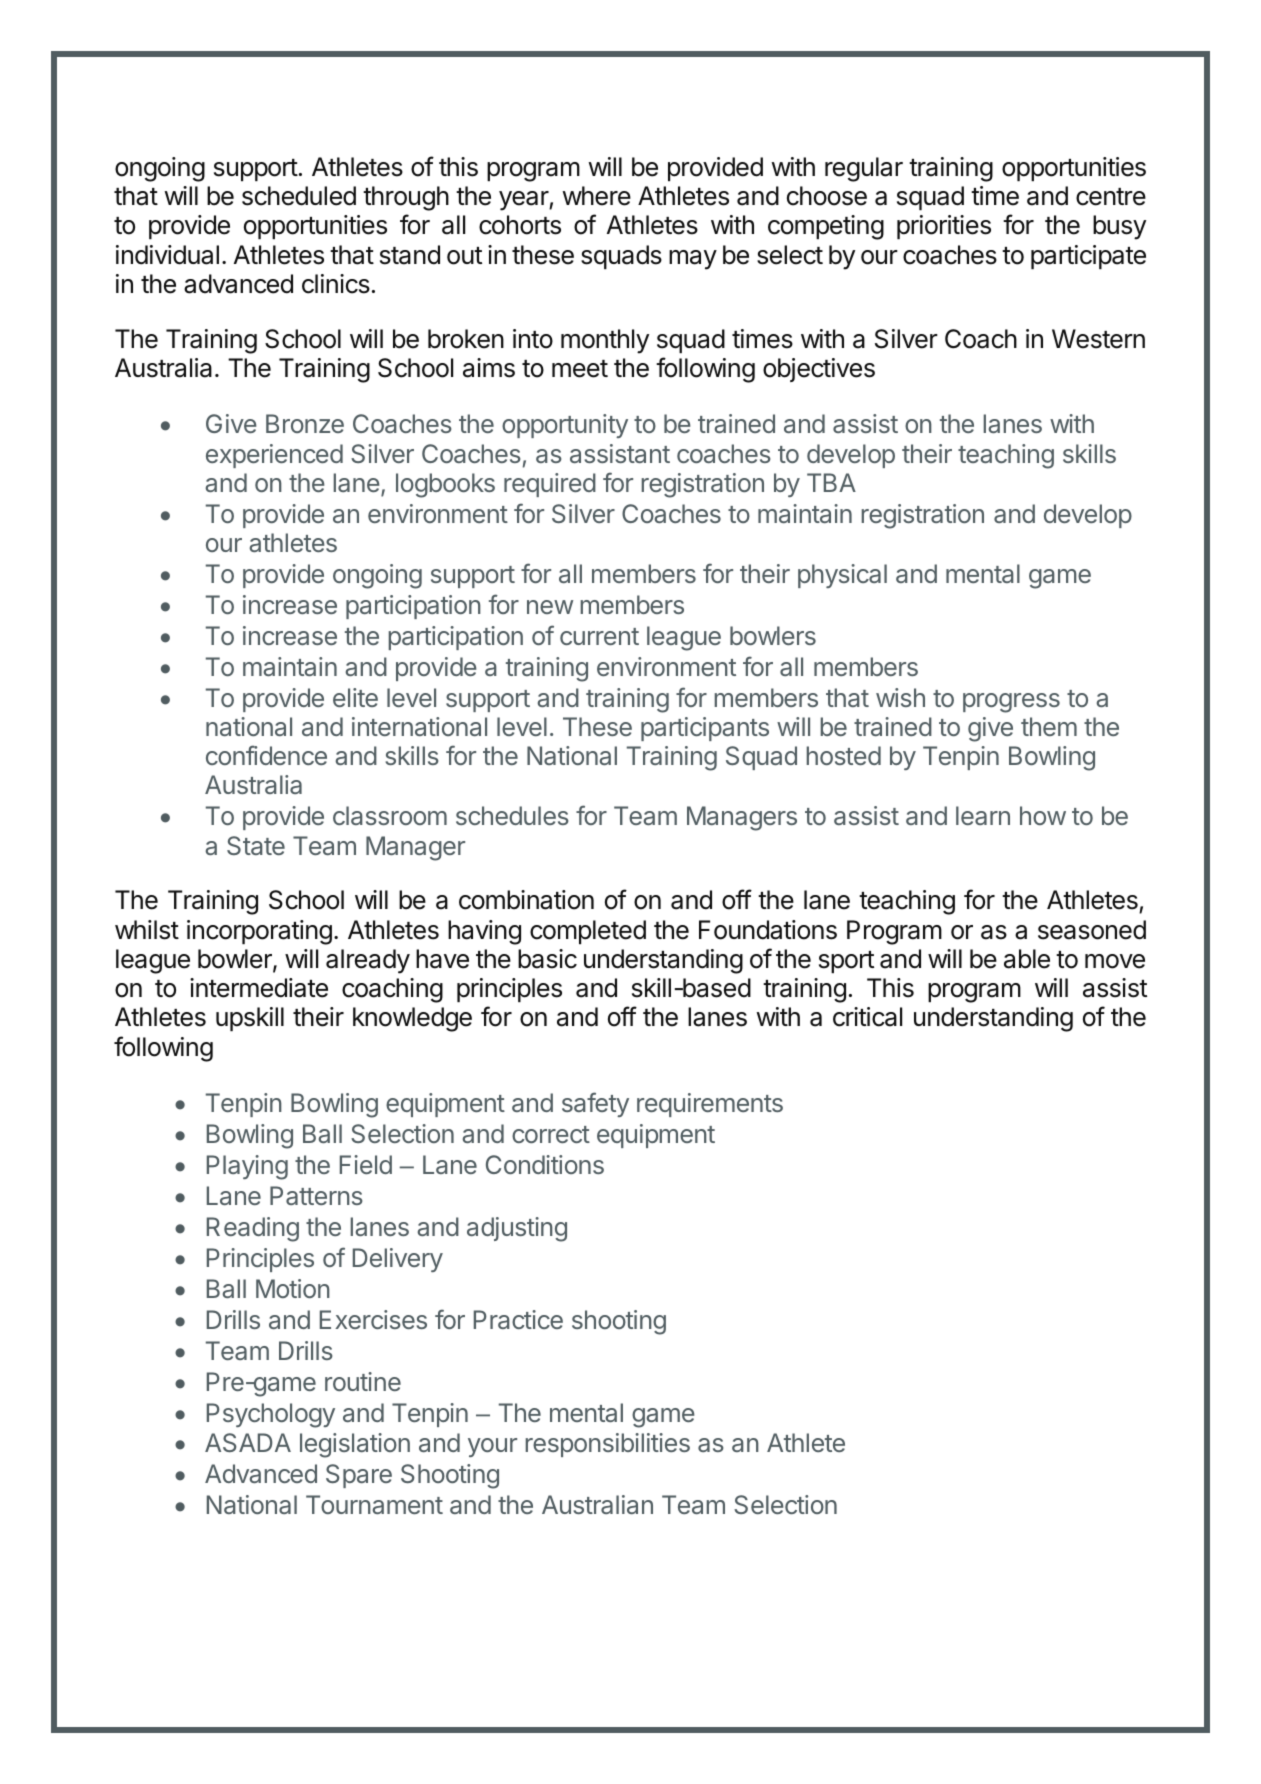 The width and height of the screenshot is (1261, 1784). Describe the element at coordinates (983, 815) in the screenshot. I see `learn` at that location.
